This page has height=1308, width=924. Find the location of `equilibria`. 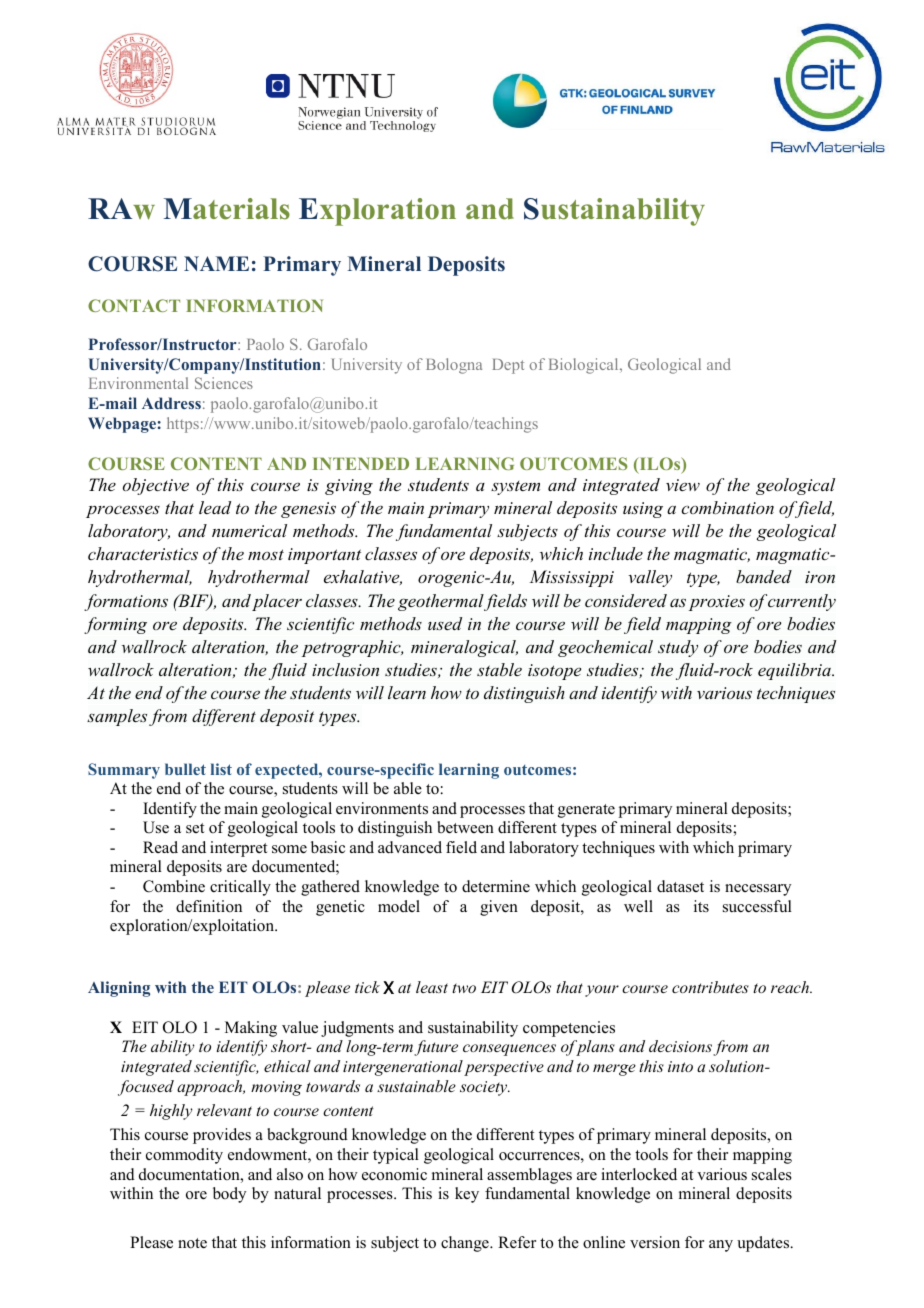

equilibria is located at coordinates (795, 671).
